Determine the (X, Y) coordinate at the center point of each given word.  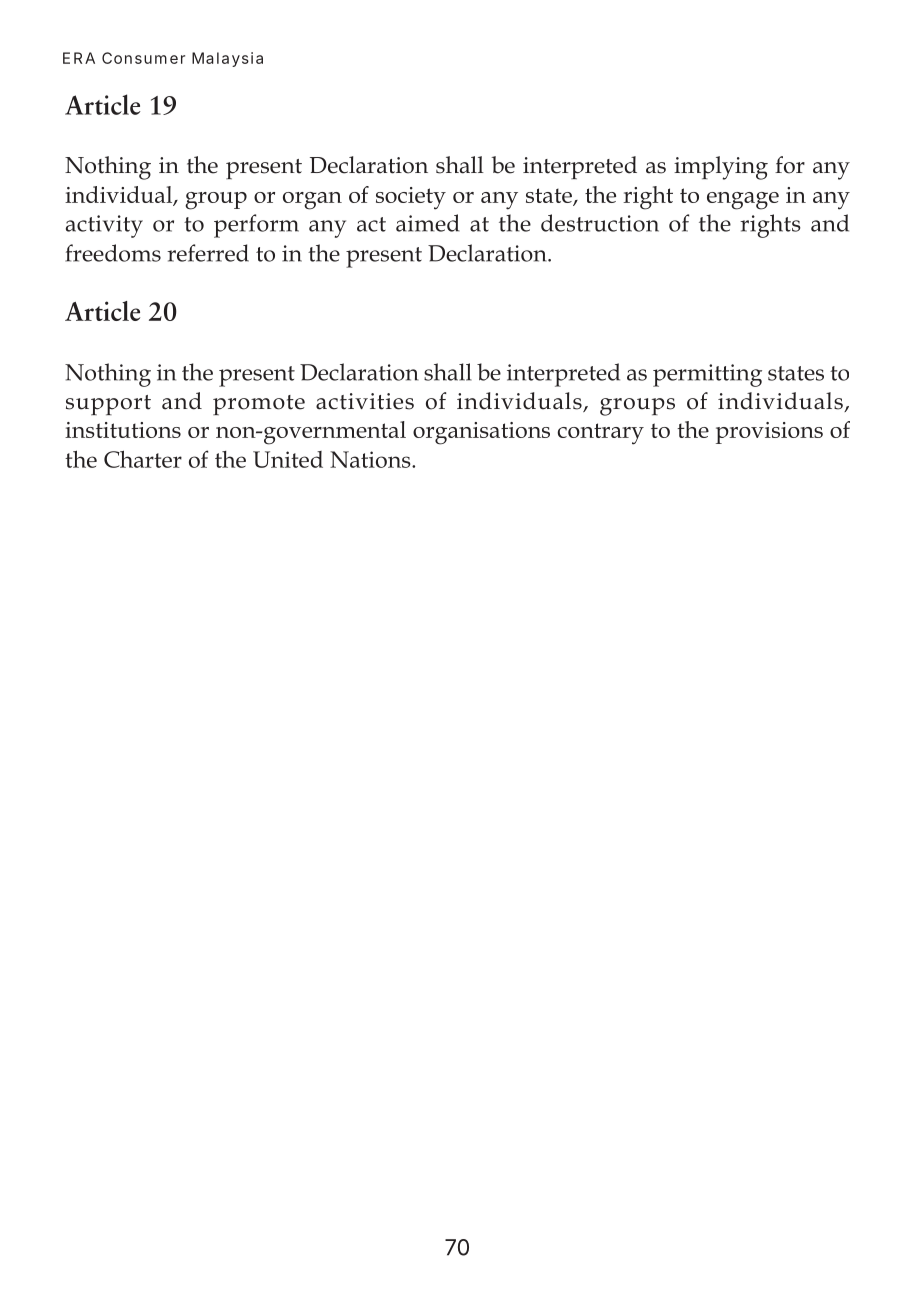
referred (208, 253)
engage (743, 201)
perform (256, 226)
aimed (428, 223)
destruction (600, 223)
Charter (143, 459)
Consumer (143, 58)
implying (721, 168)
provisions (769, 433)
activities (365, 401)
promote (259, 405)
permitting (707, 375)
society (411, 198)
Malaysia (227, 59)
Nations (371, 459)
